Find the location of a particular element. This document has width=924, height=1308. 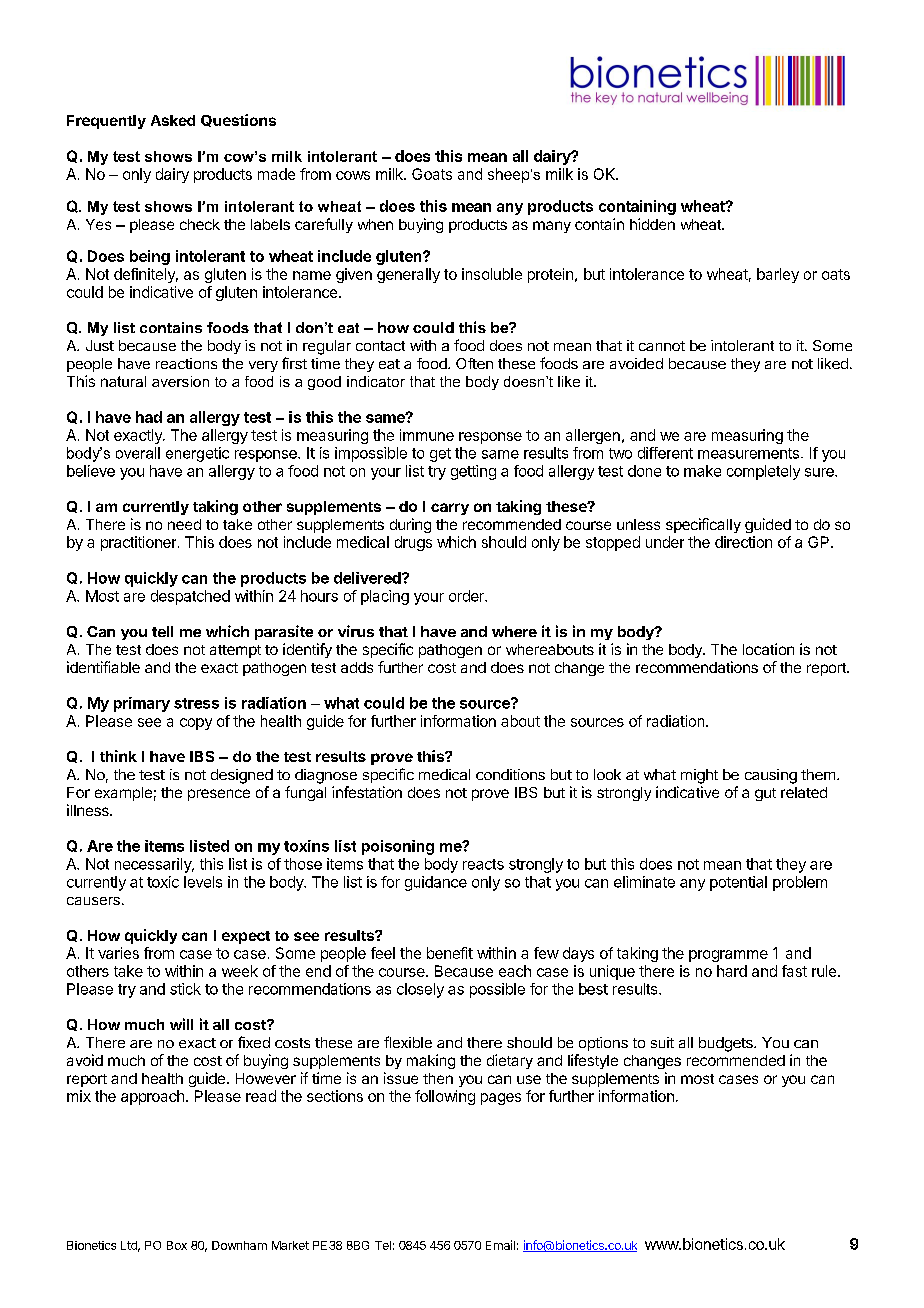

programme is located at coordinates (728, 956).
